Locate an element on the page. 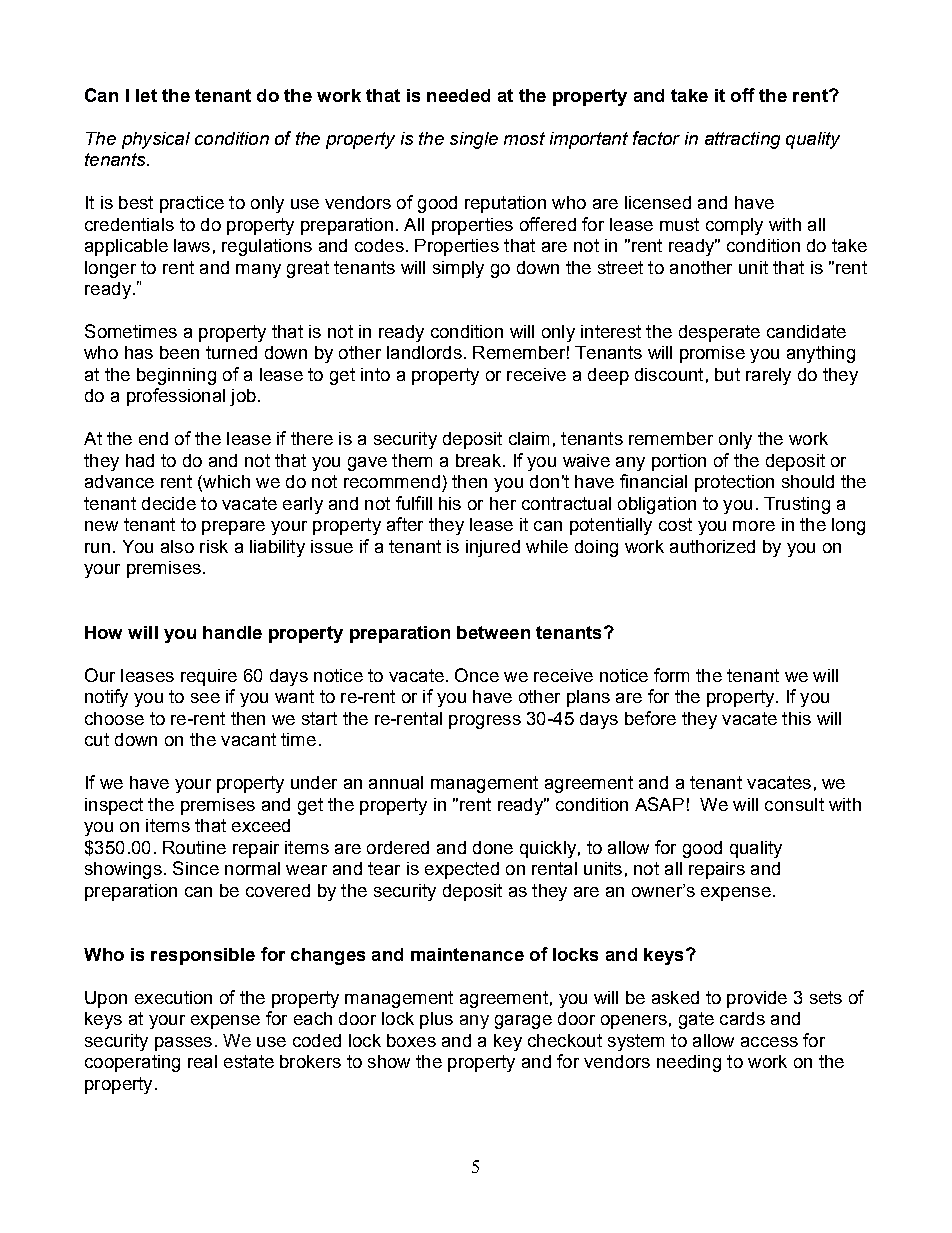 The height and width of the image is (1233, 952). landlords is located at coordinates (424, 352).
